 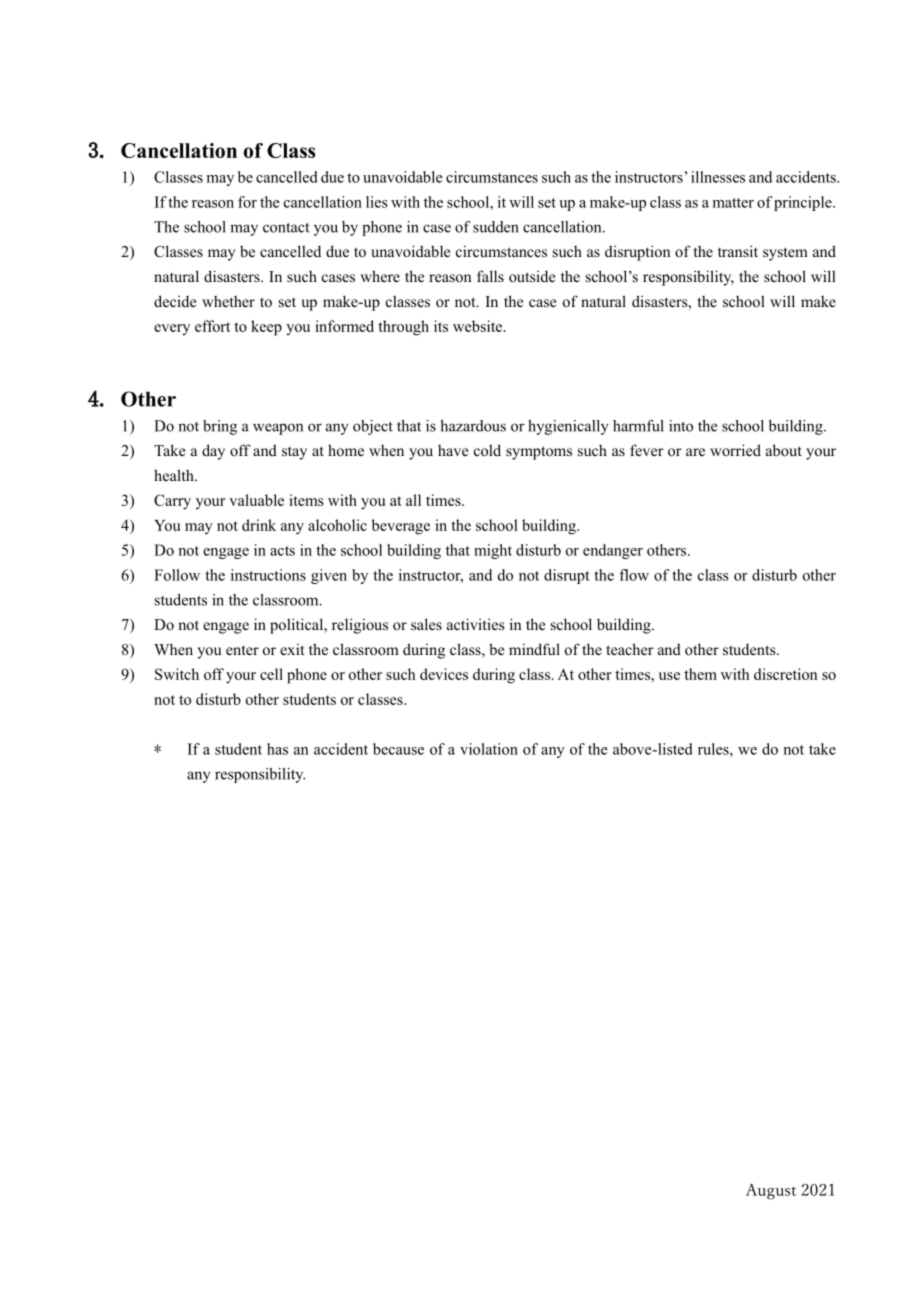 What do you see at coordinates (444, 674) in the screenshot?
I see `devices` at bounding box center [444, 674].
